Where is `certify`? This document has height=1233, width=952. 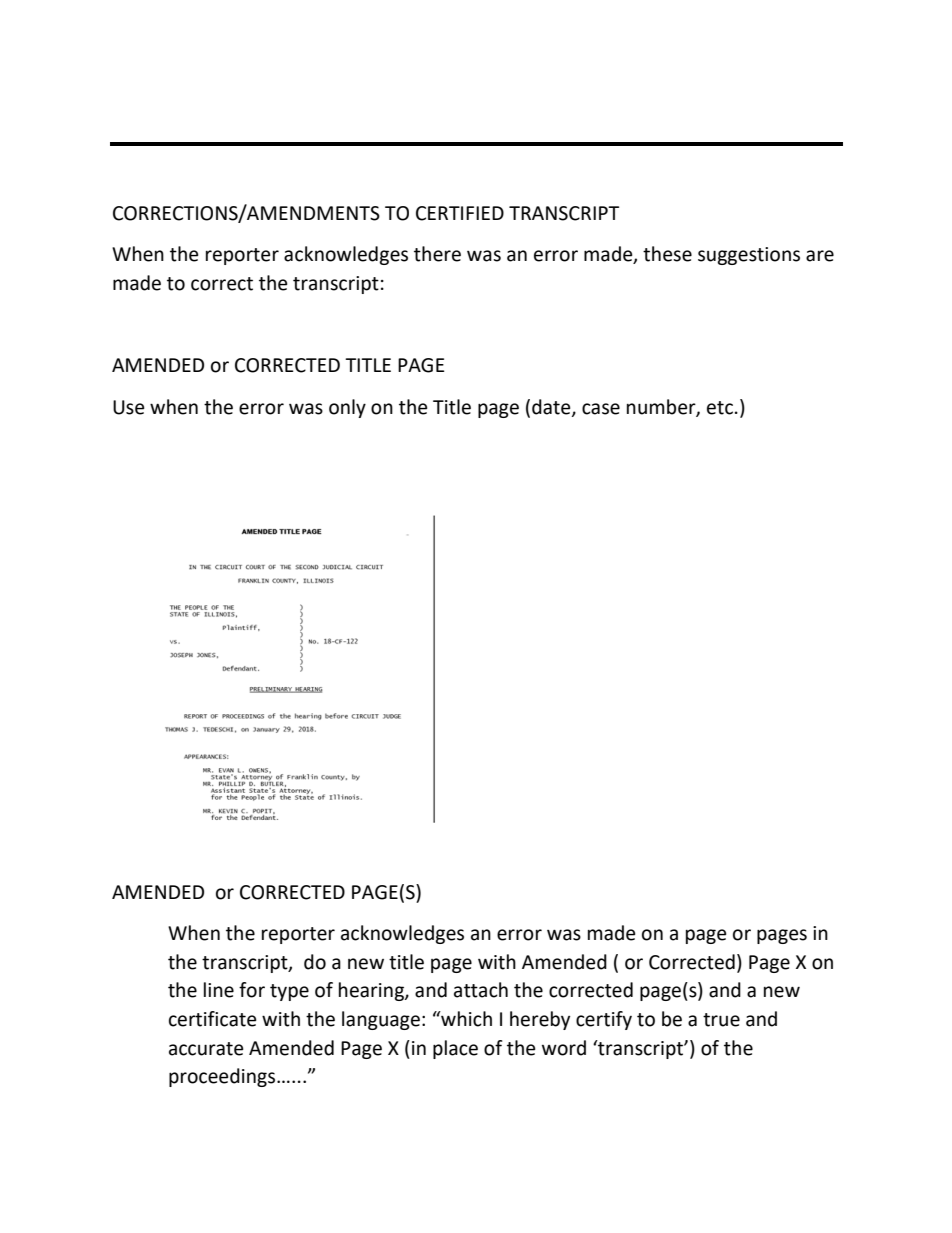 certify is located at coordinates (604, 1020).
